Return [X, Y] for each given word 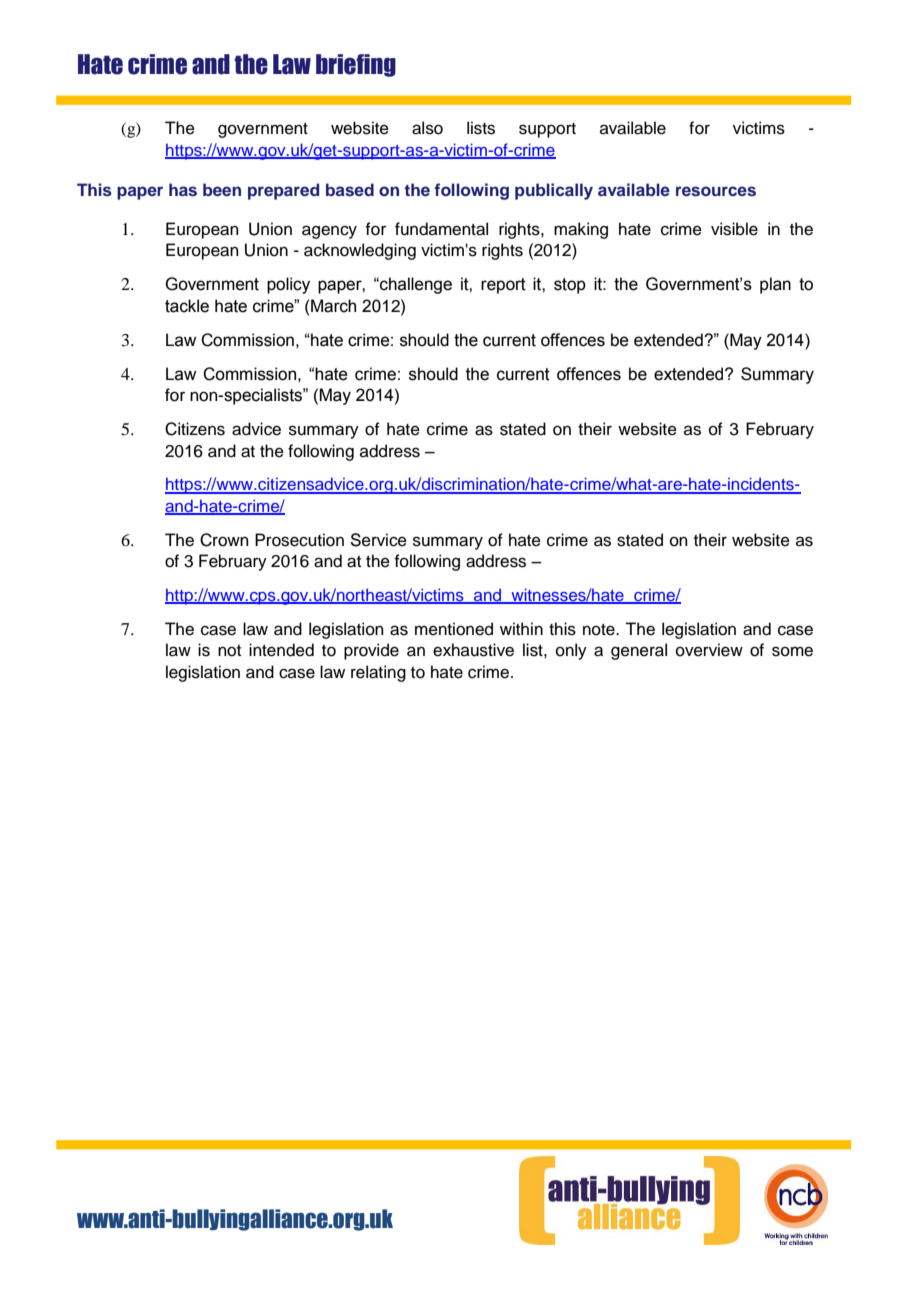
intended [281, 650]
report [503, 286]
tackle [187, 306]
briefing [356, 65]
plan [775, 285]
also [427, 128]
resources [716, 191]
